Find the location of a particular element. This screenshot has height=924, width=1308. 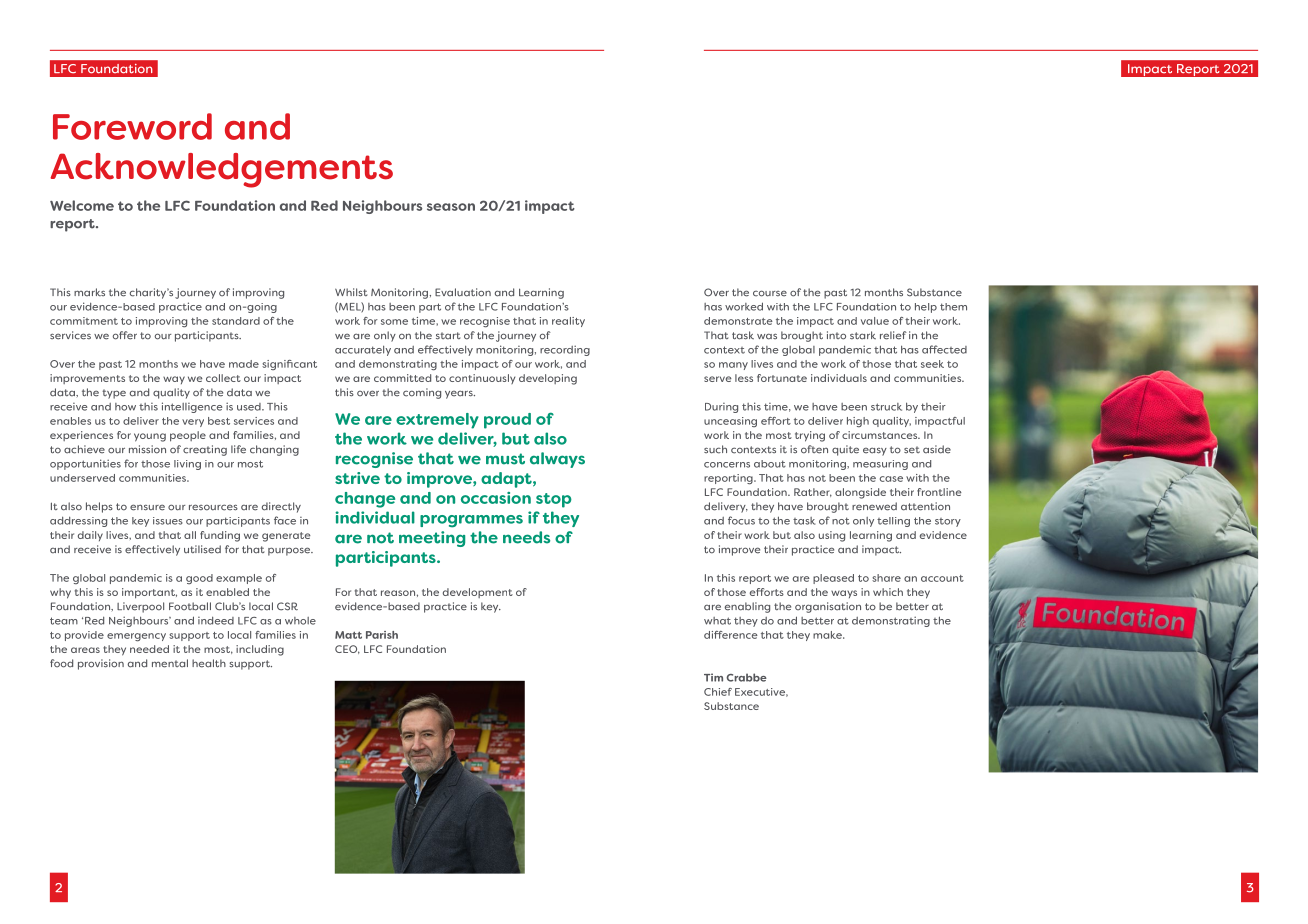

proud is located at coordinates (507, 421).
